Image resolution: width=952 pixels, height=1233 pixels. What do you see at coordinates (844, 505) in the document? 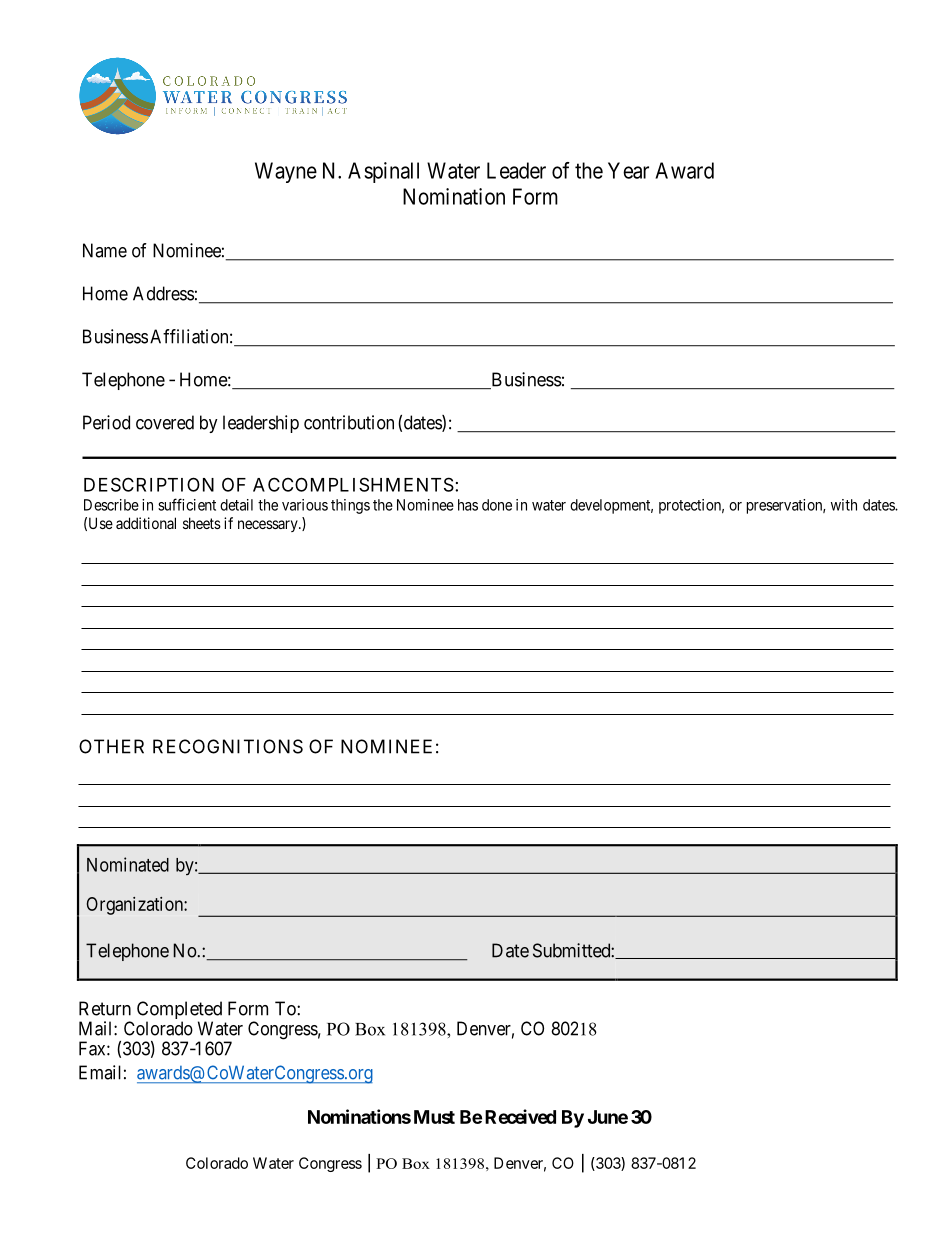
I see `with` at bounding box center [844, 505].
